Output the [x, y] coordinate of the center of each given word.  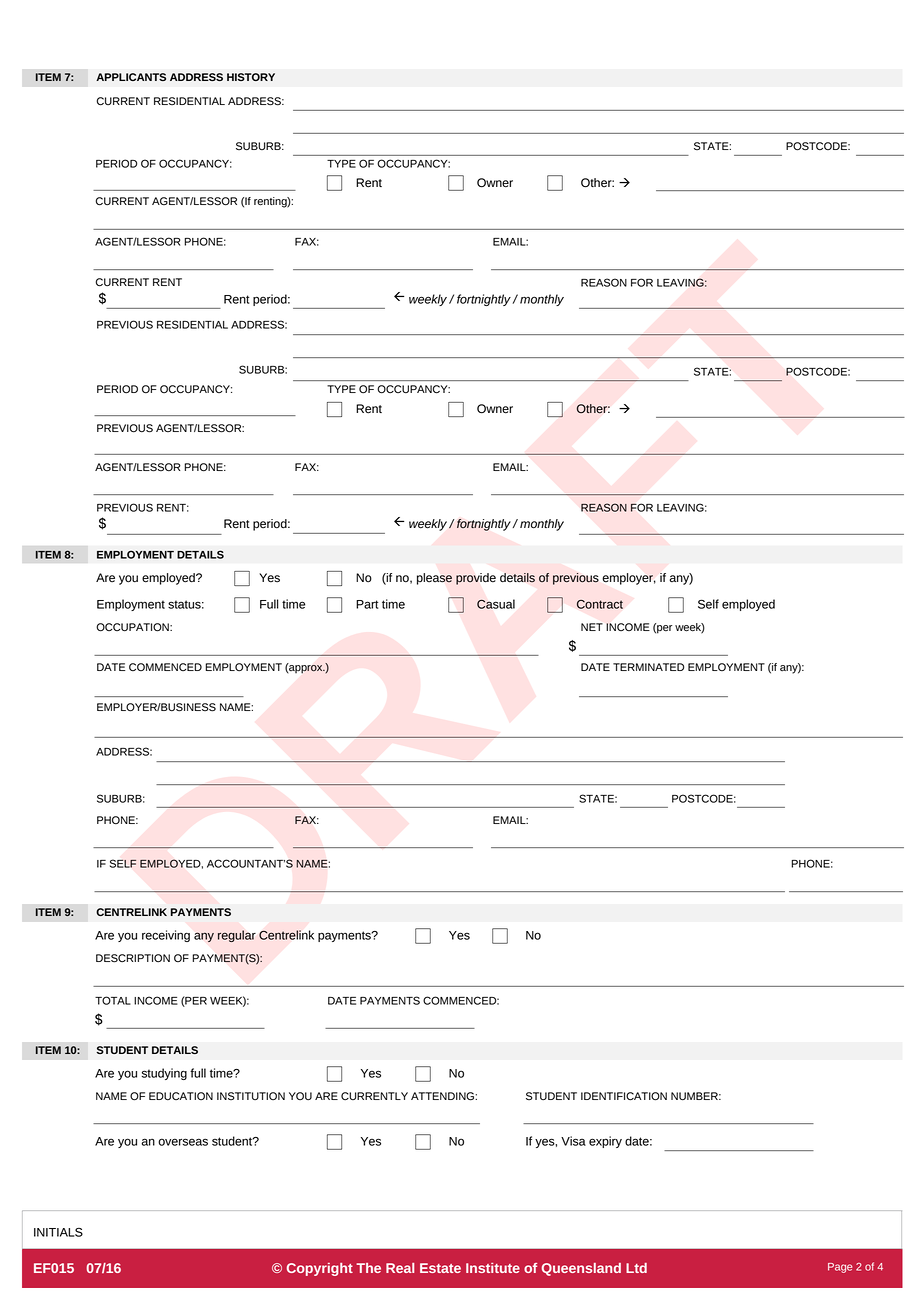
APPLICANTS [131, 77]
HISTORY [251, 77]
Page [840, 1268]
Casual [496, 604]
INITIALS [58, 1232]
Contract [600, 604]
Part [367, 604]
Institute [493, 1268]
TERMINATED [648, 667]
